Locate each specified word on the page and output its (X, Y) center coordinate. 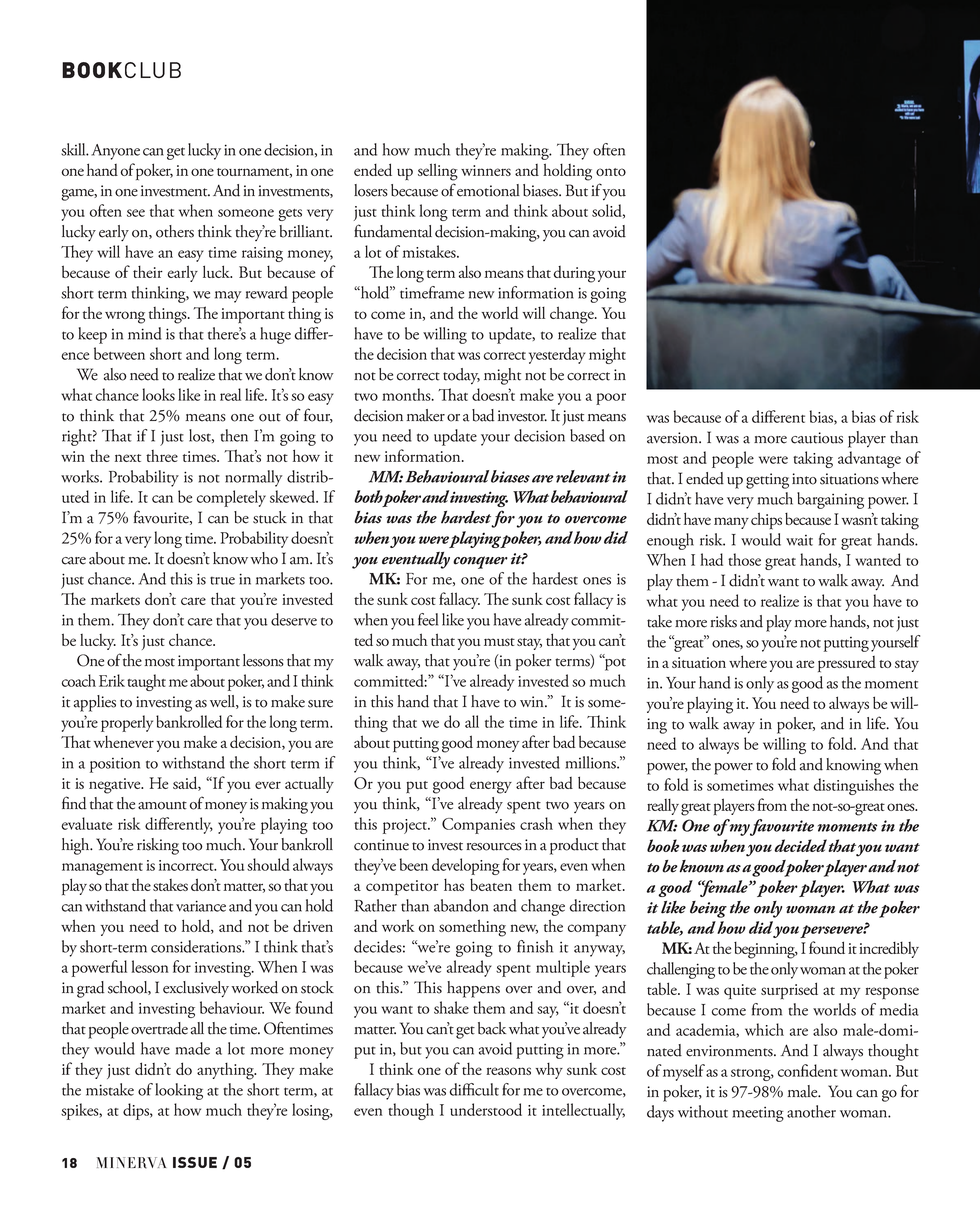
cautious (817, 438)
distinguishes (853, 786)
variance (201, 906)
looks (158, 394)
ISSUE (195, 1162)
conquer (480, 562)
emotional (488, 190)
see (136, 213)
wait (799, 540)
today (461, 376)
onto (611, 172)
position (115, 765)
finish (535, 946)
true (222, 581)
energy (491, 787)
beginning (765, 950)
